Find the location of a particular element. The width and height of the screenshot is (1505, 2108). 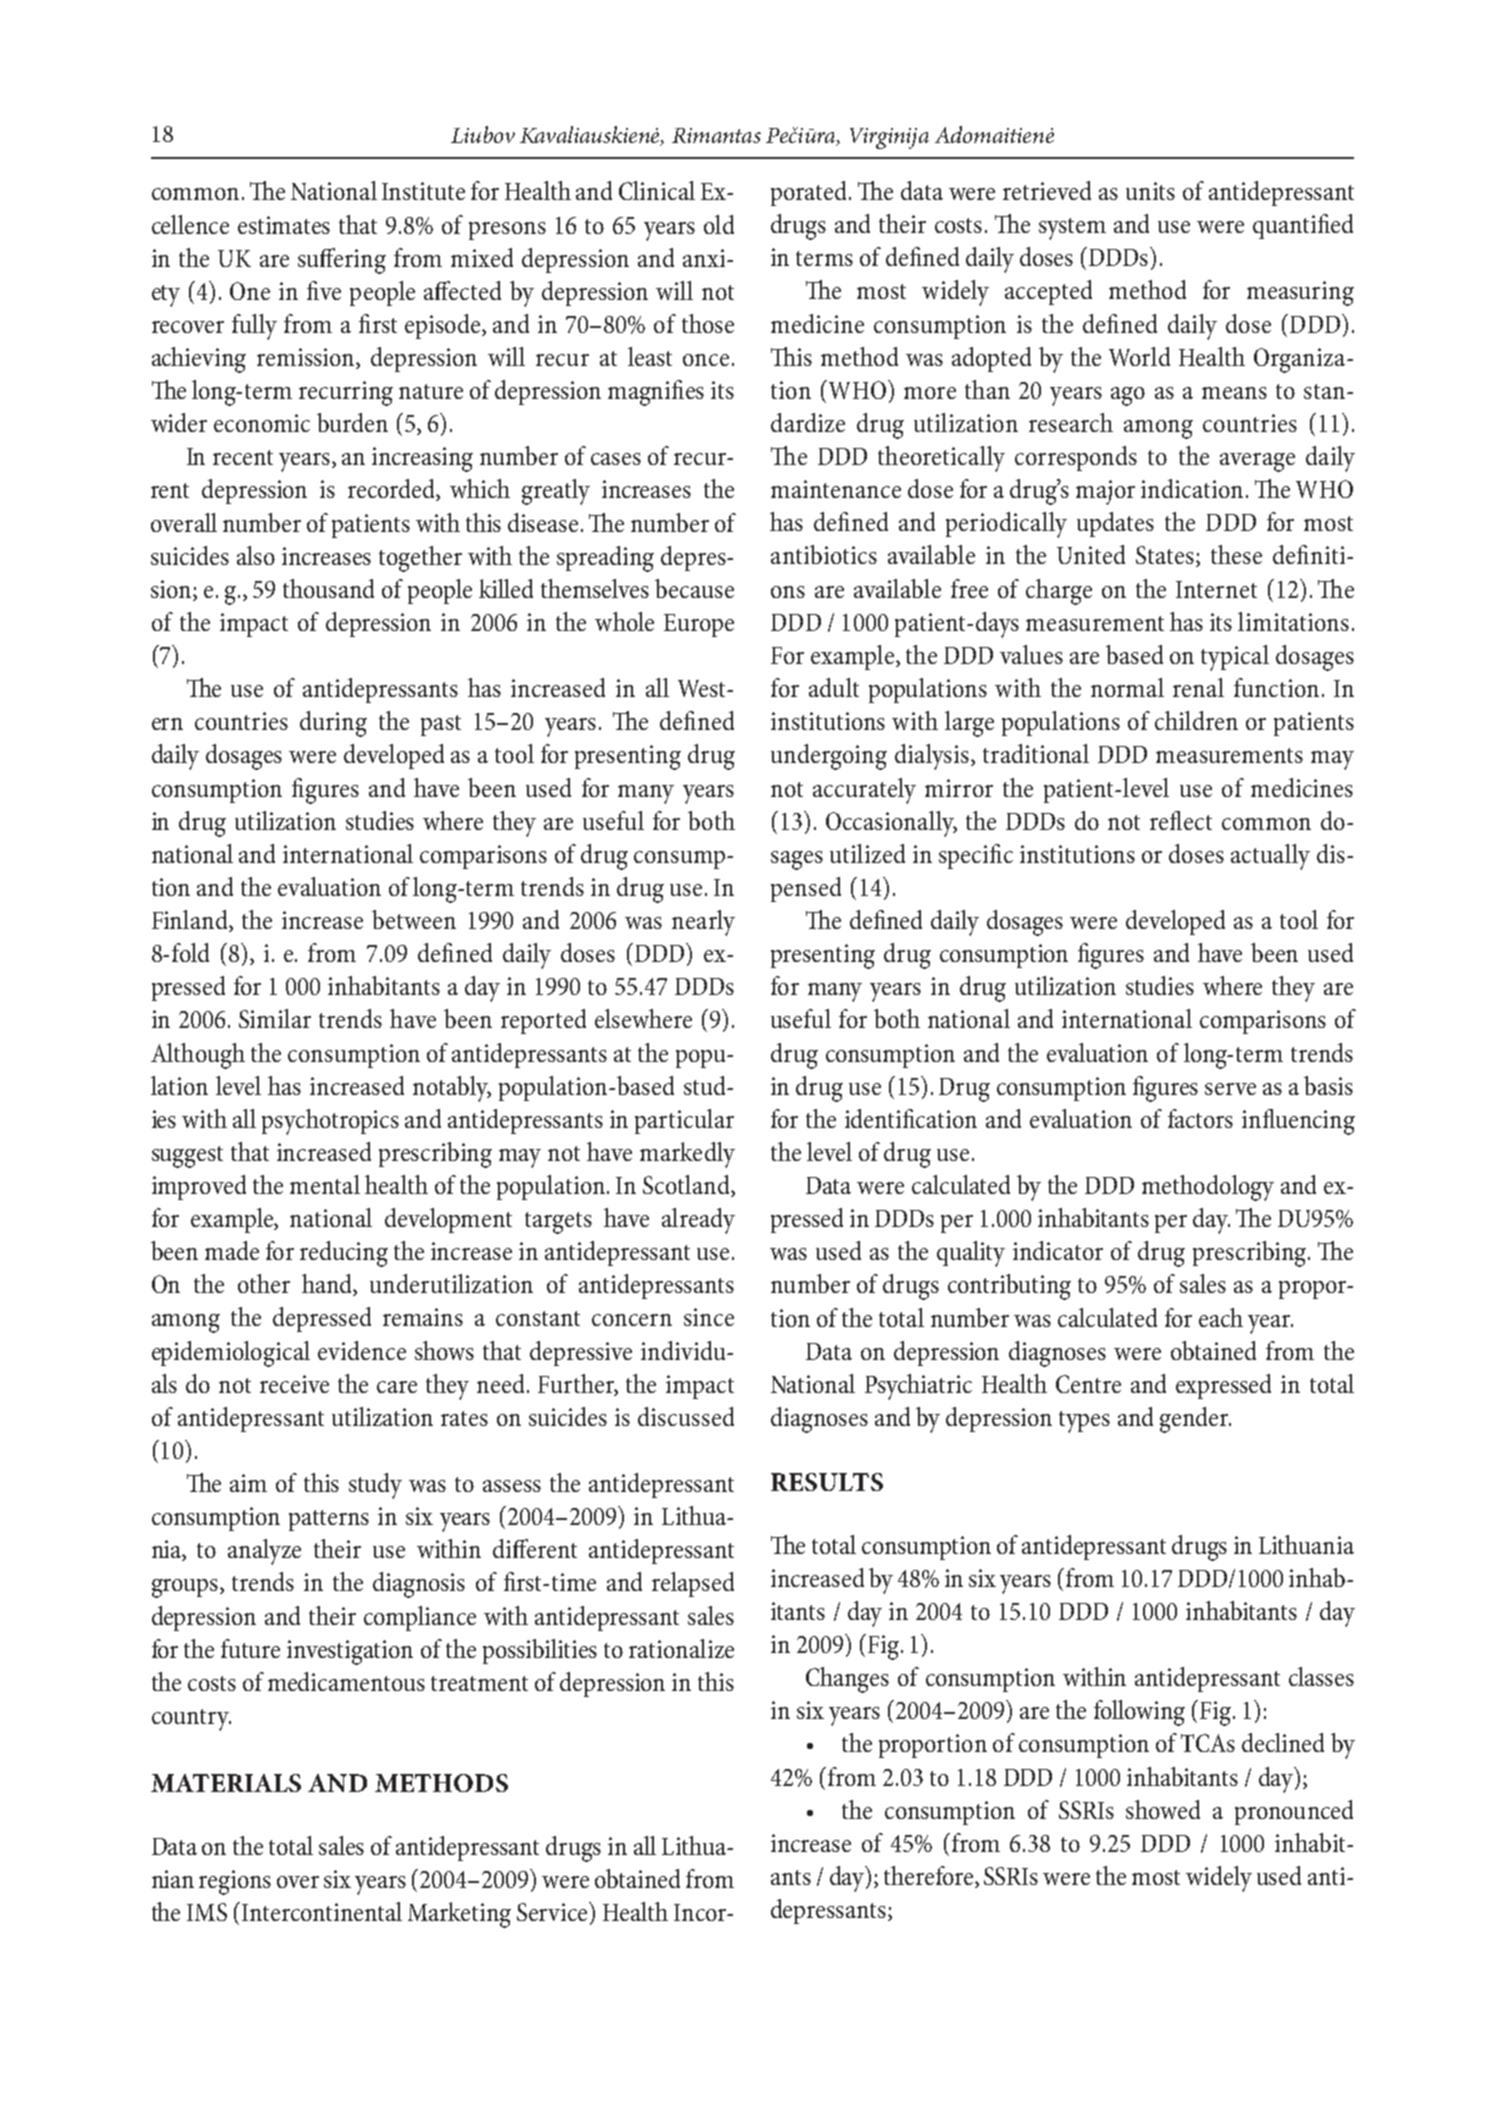

suffering is located at coordinates (342, 261).
